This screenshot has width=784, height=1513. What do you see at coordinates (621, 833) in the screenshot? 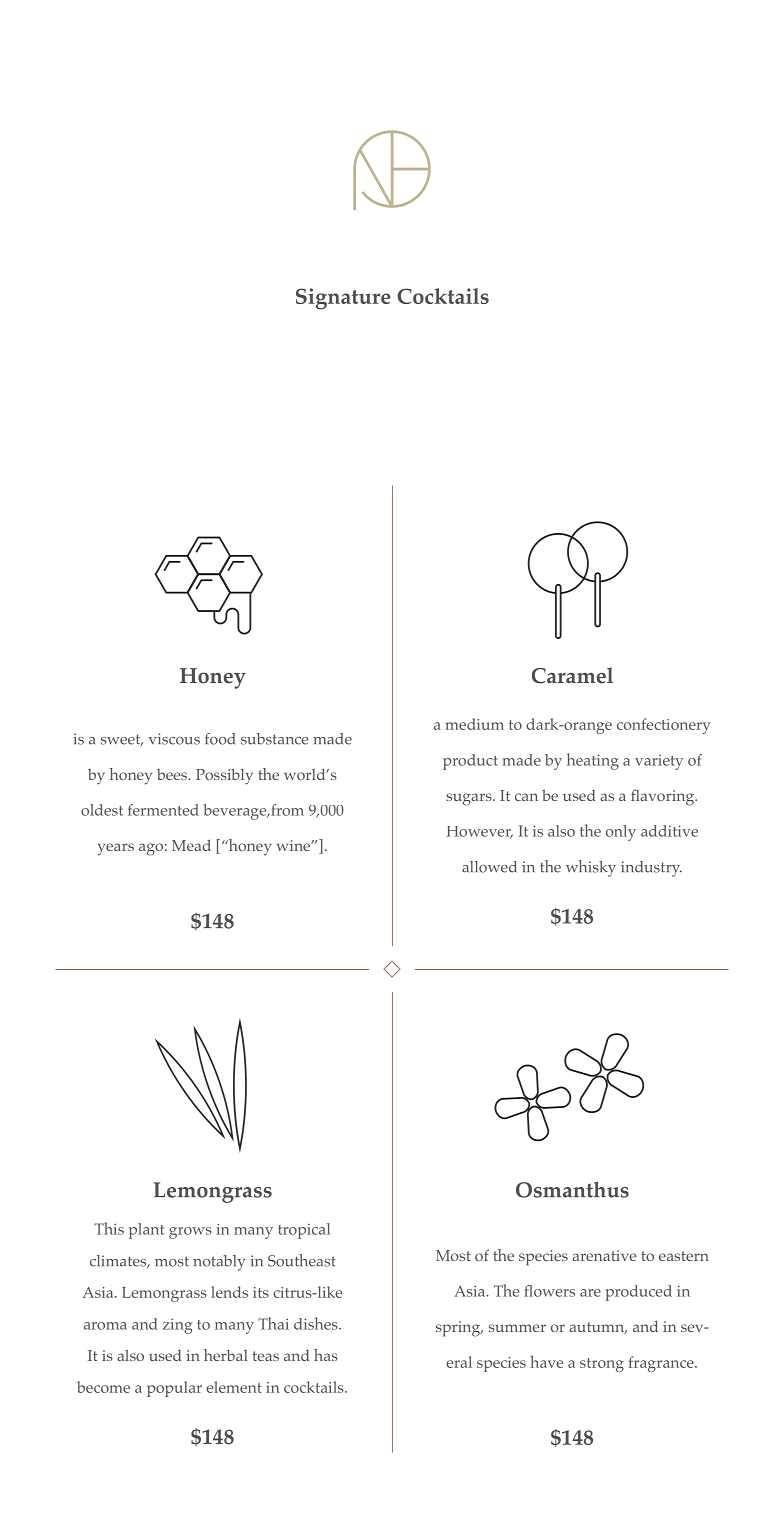
I see `only` at bounding box center [621, 833].
